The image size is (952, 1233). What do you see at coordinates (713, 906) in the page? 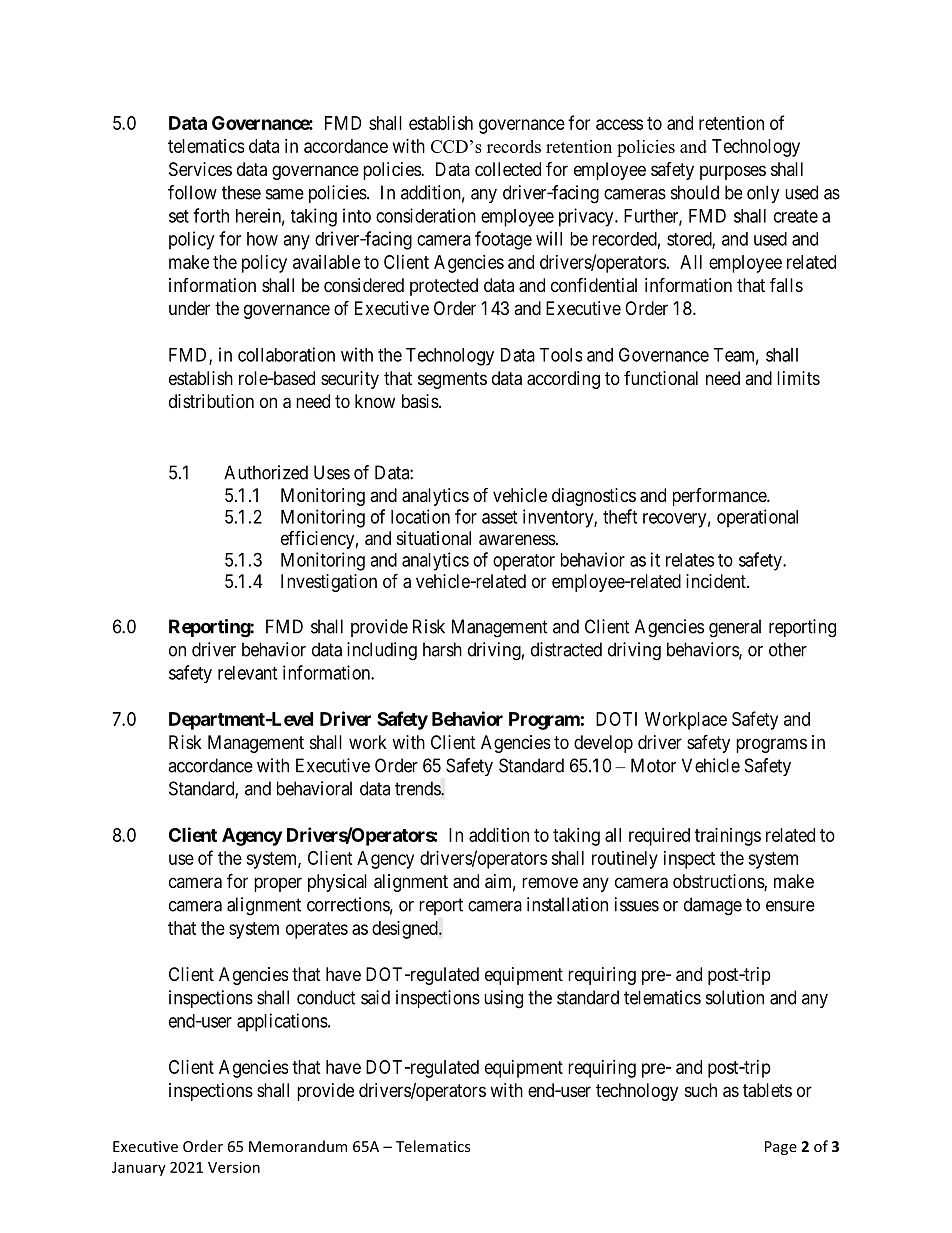
I see `damage` at bounding box center [713, 906].
